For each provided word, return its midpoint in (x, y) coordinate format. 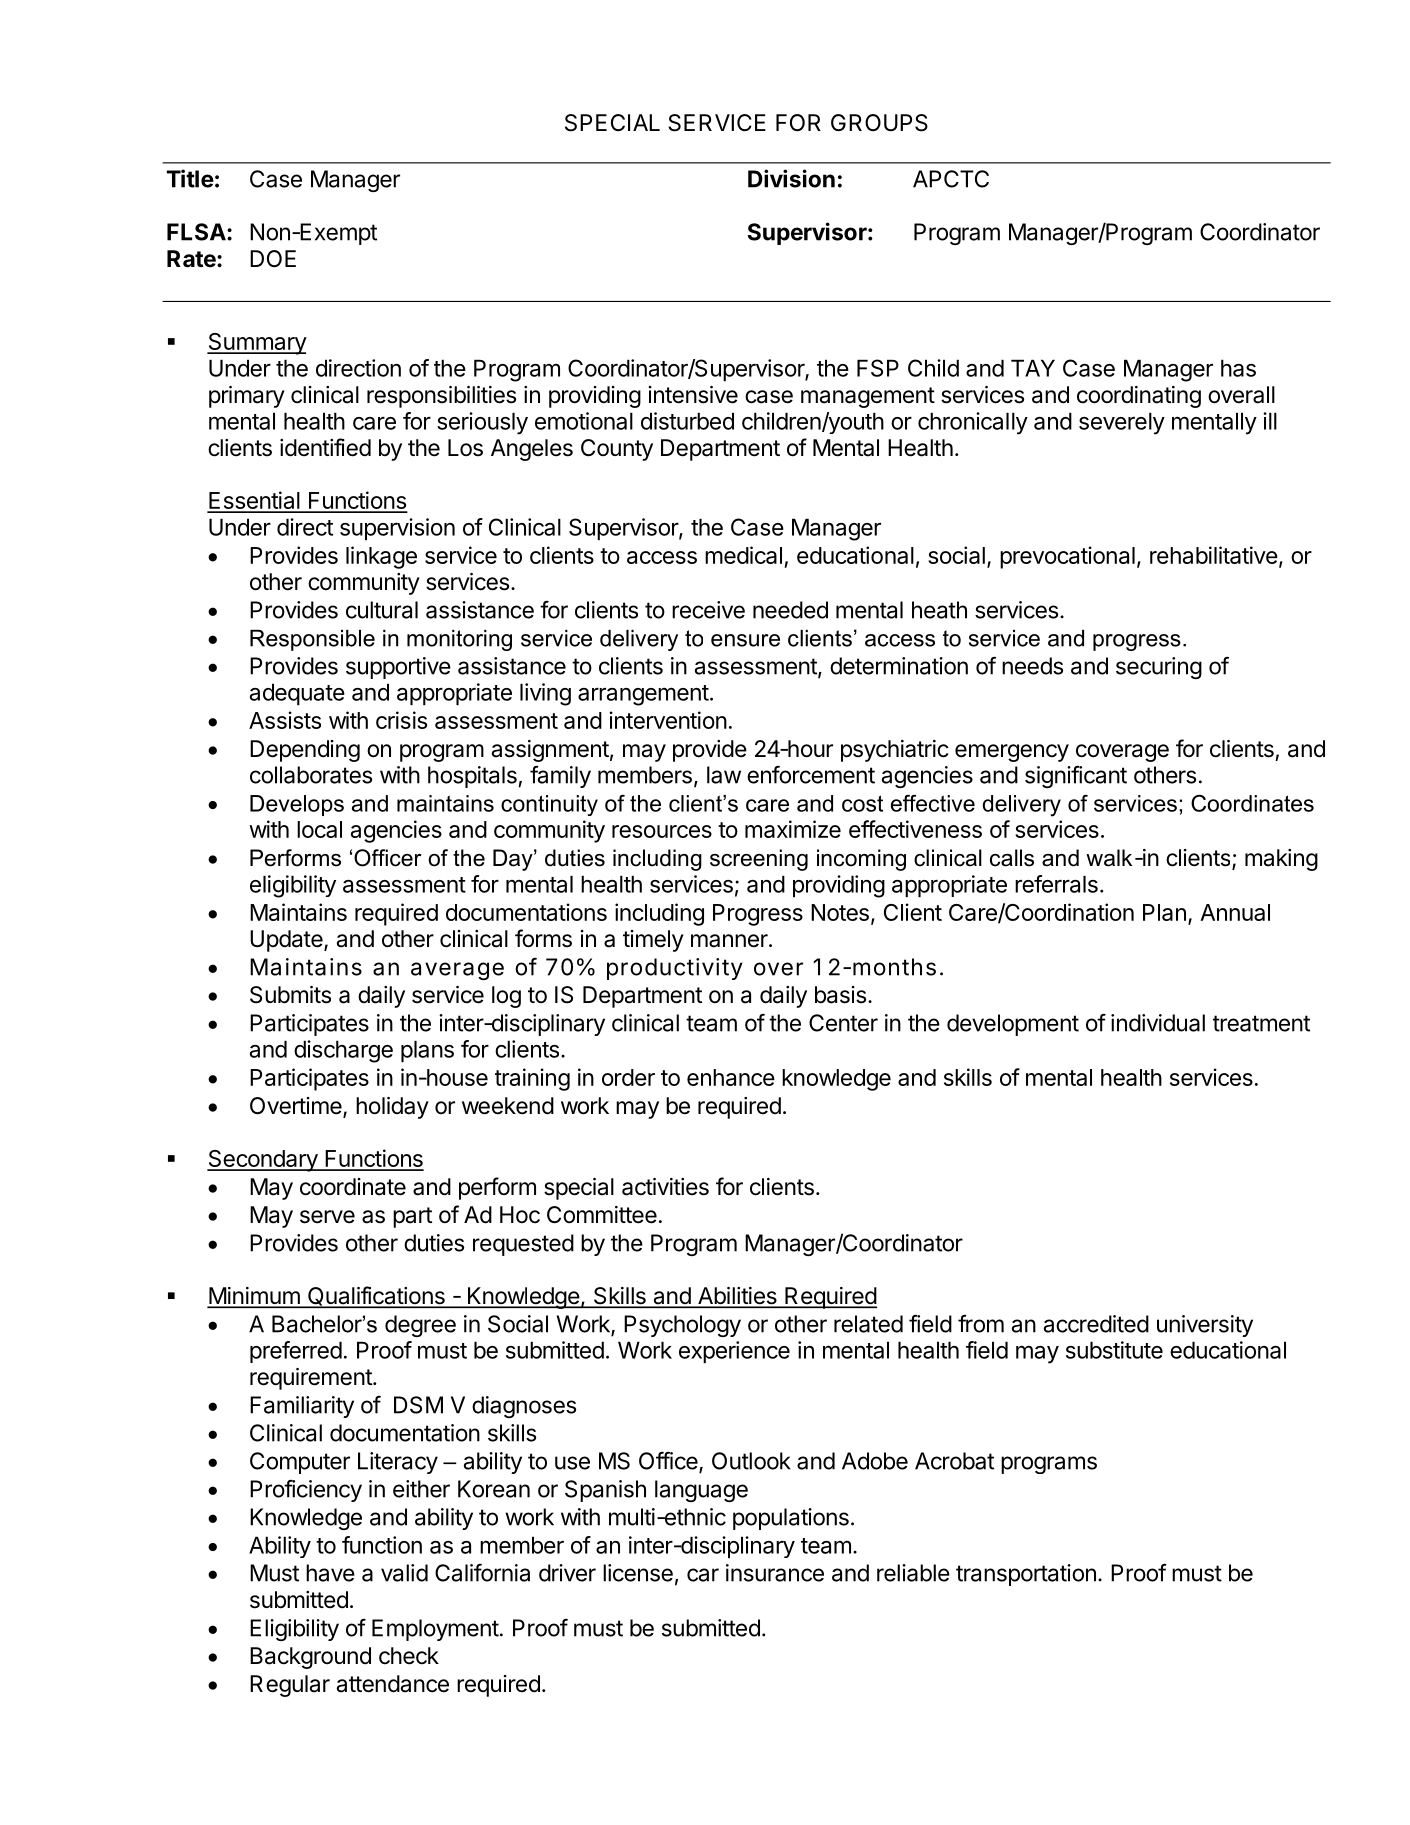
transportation (1026, 1575)
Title (190, 178)
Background (310, 1658)
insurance (775, 1573)
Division (791, 178)
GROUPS (879, 123)
